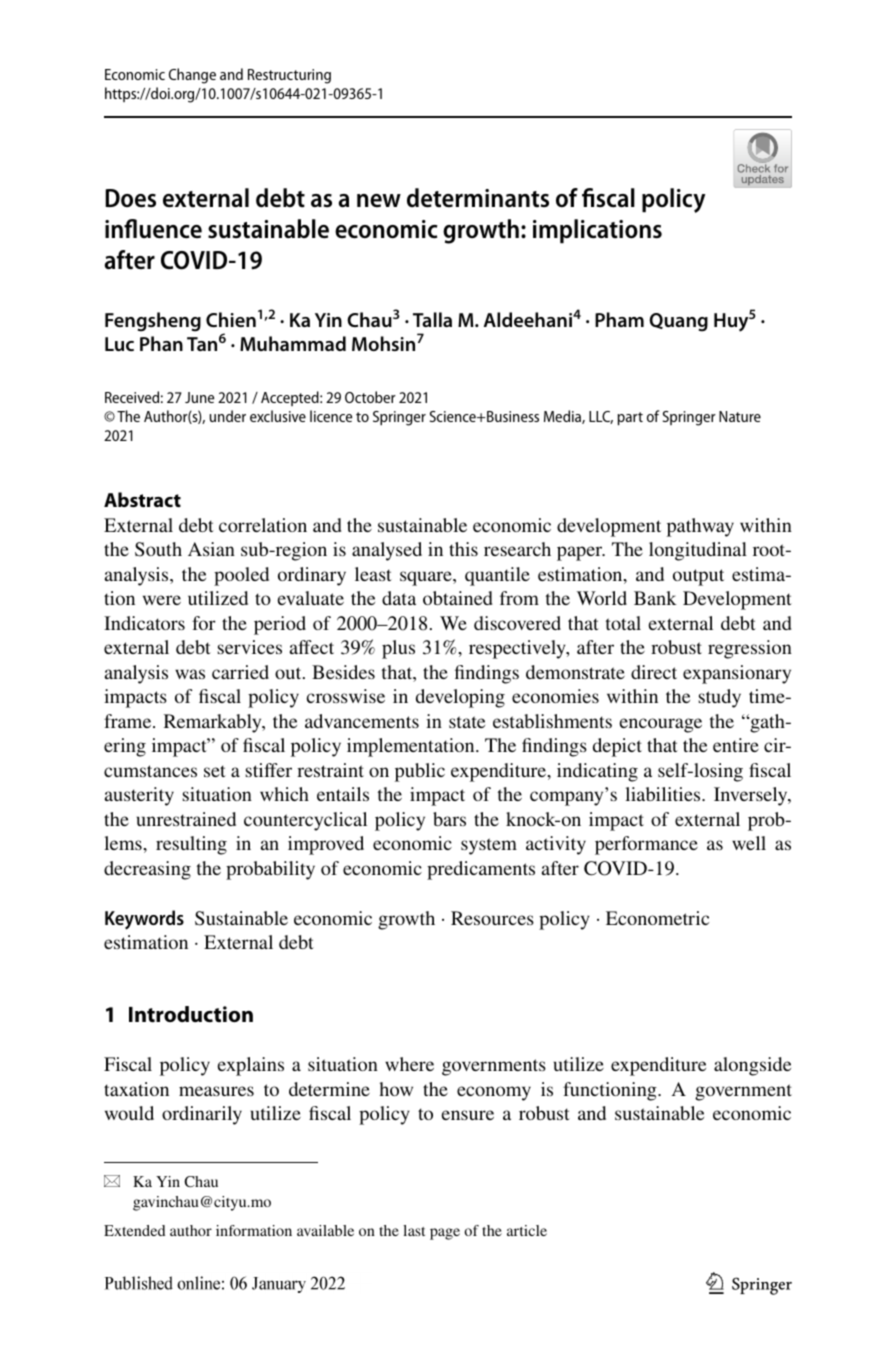  What do you see at coordinates (678, 322) in the document?
I see `Quang` at bounding box center [678, 322].
